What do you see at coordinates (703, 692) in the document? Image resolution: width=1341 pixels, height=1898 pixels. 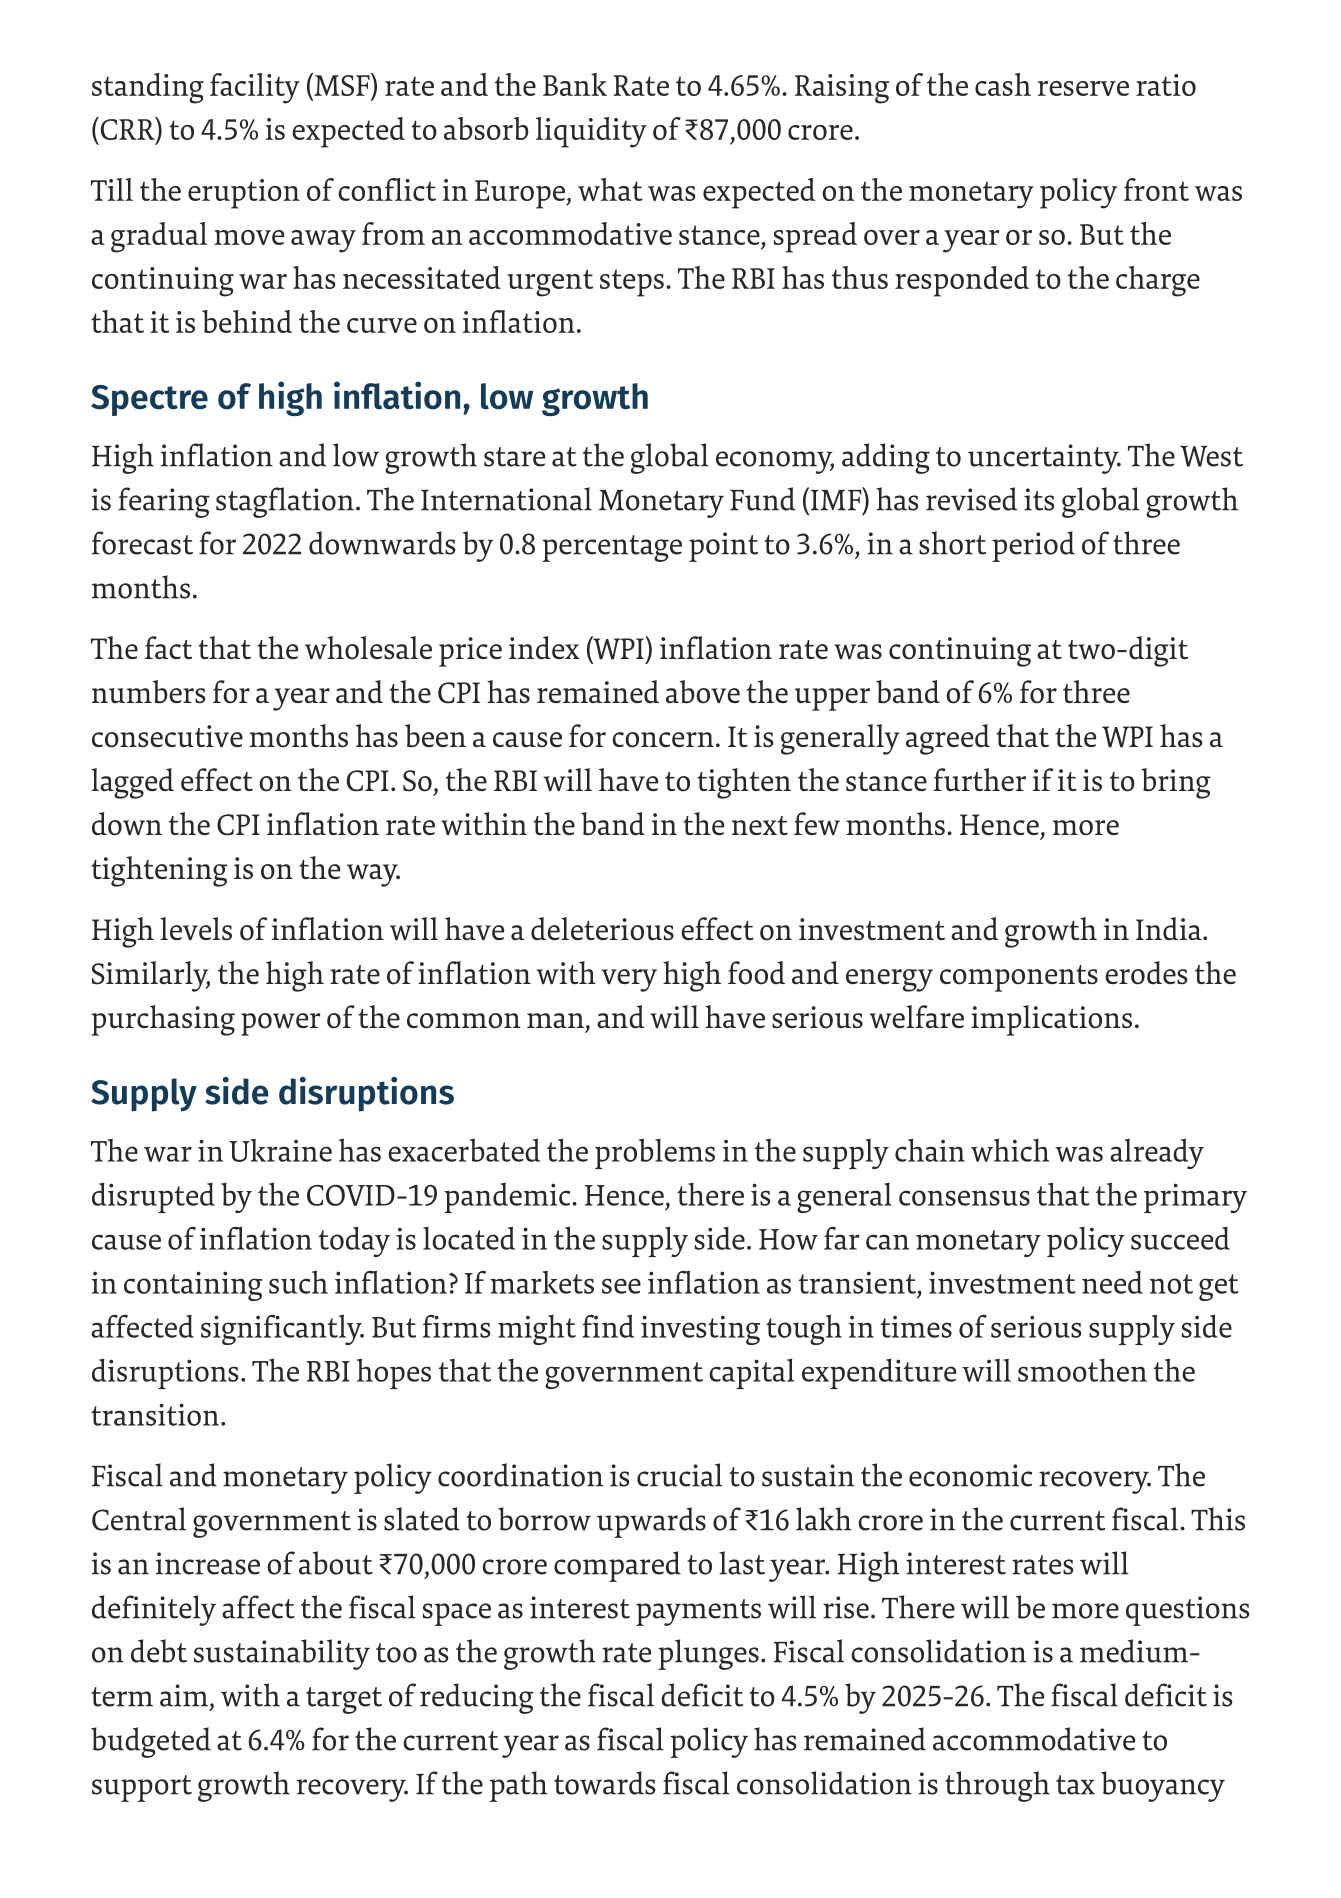 I see `above` at bounding box center [703, 692].
